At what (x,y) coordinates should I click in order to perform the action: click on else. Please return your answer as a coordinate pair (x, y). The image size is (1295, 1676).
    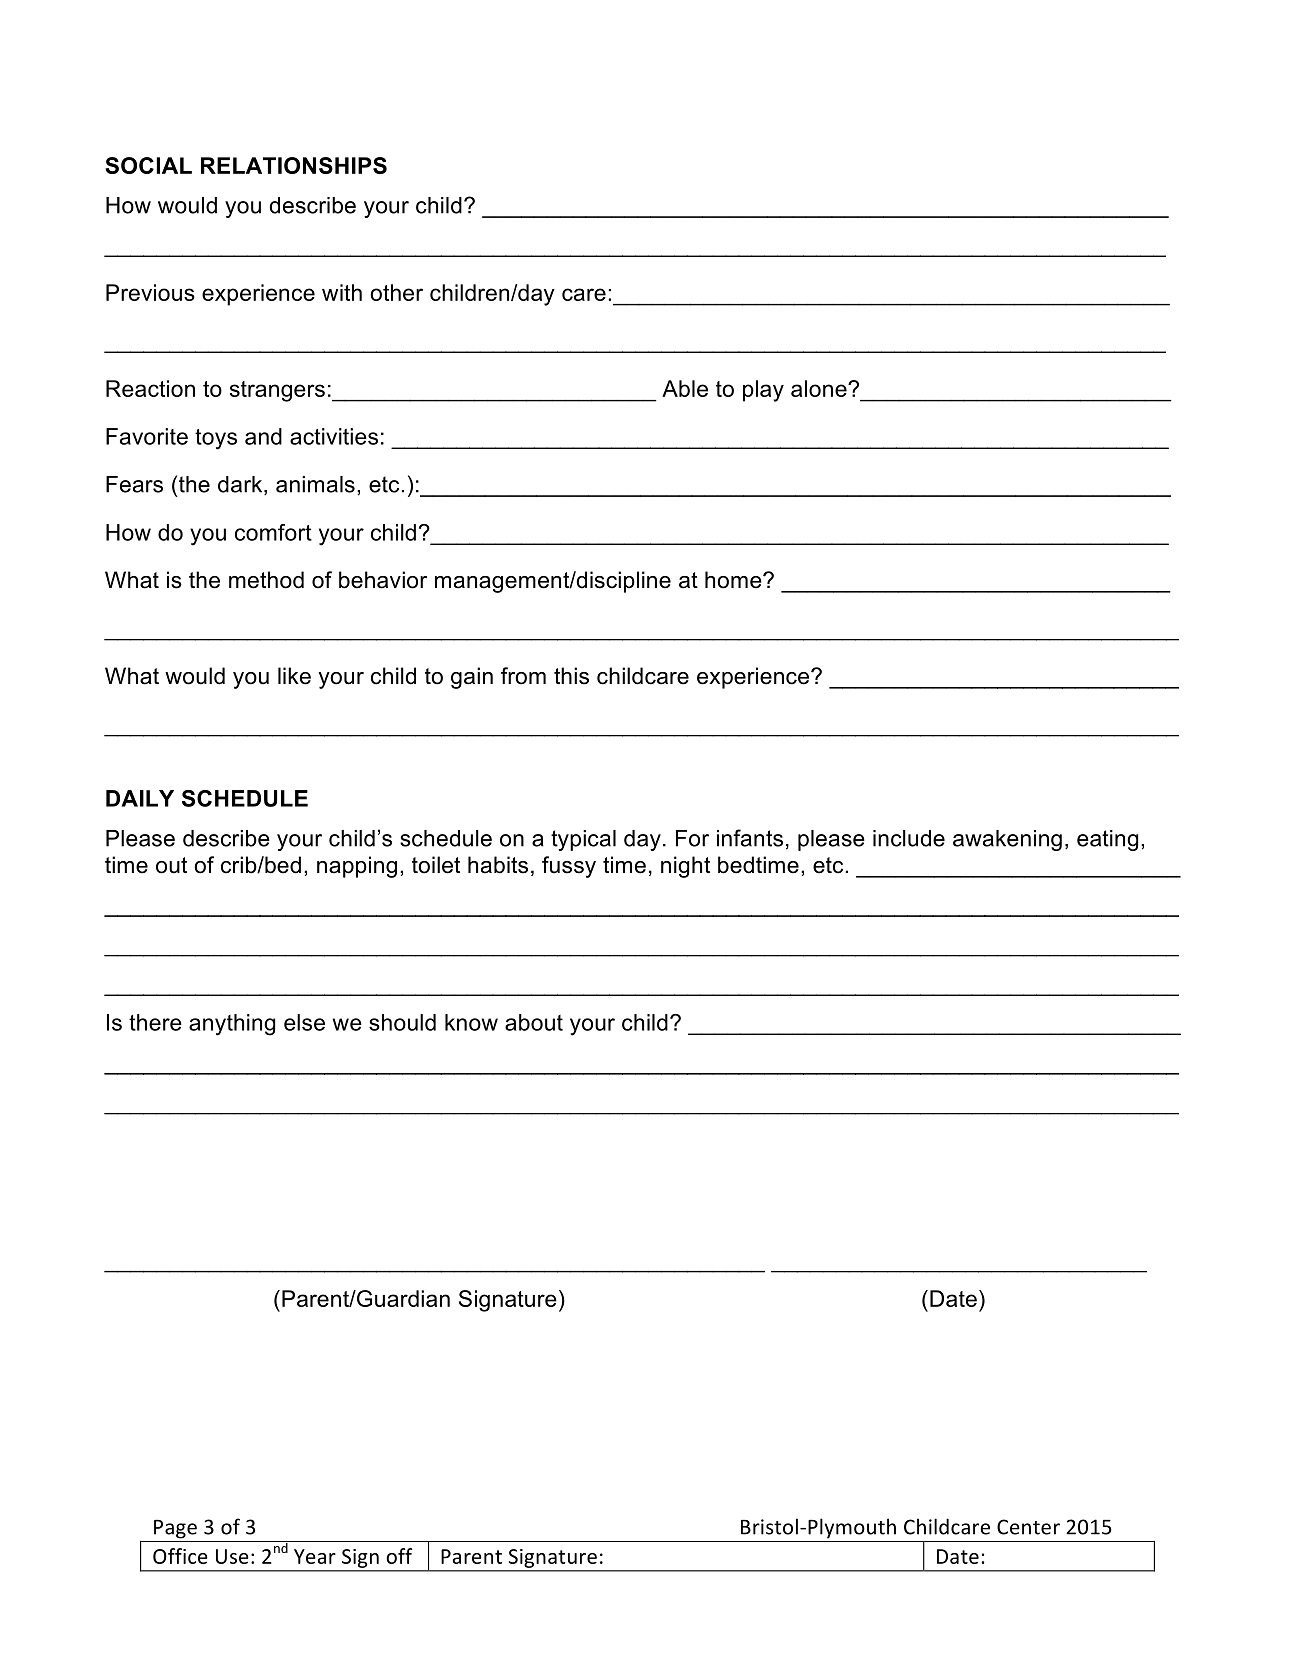
    Looking at the image, I should click on (304, 1022).
